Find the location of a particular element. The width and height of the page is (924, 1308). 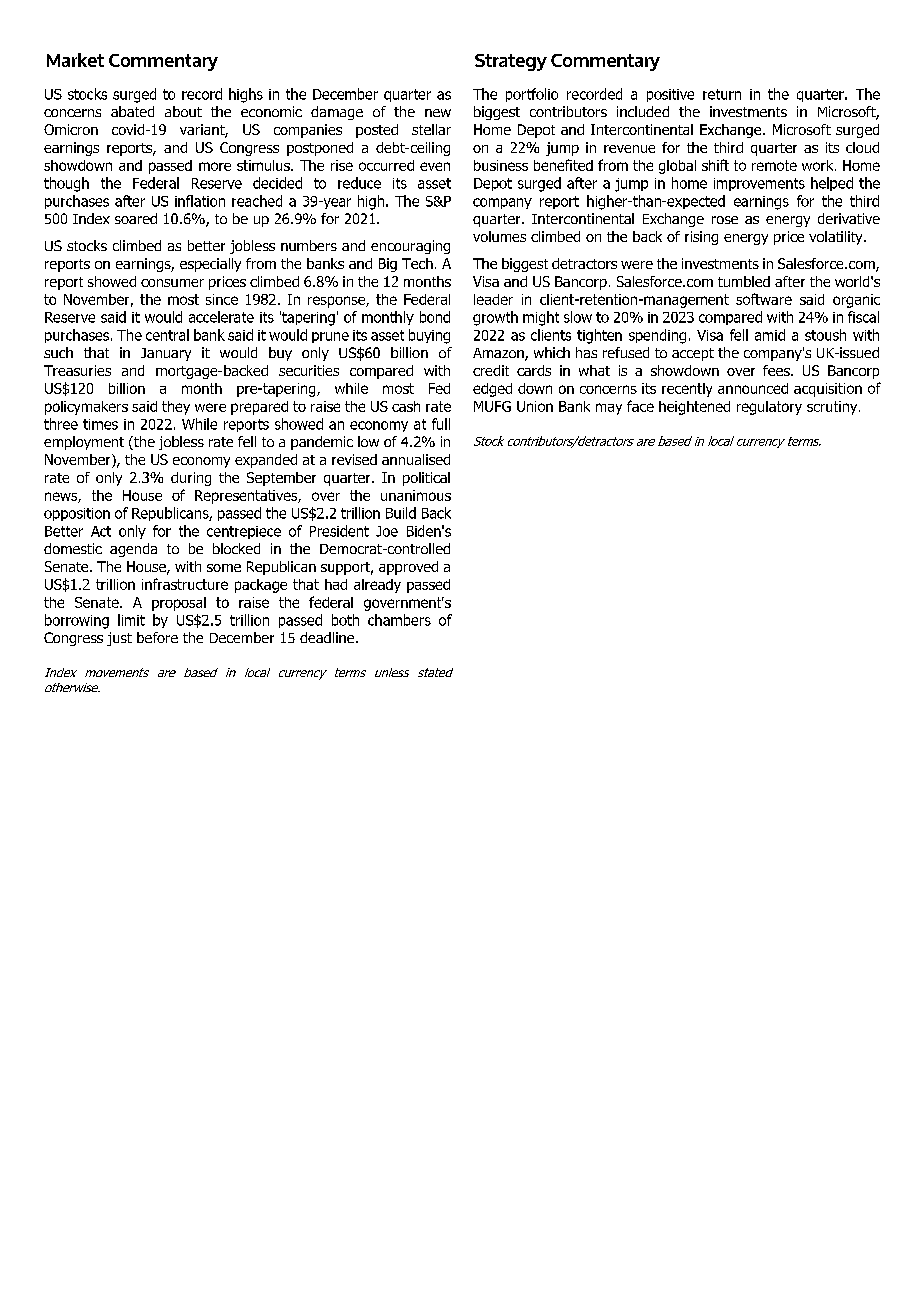

portfolio is located at coordinates (532, 95).
